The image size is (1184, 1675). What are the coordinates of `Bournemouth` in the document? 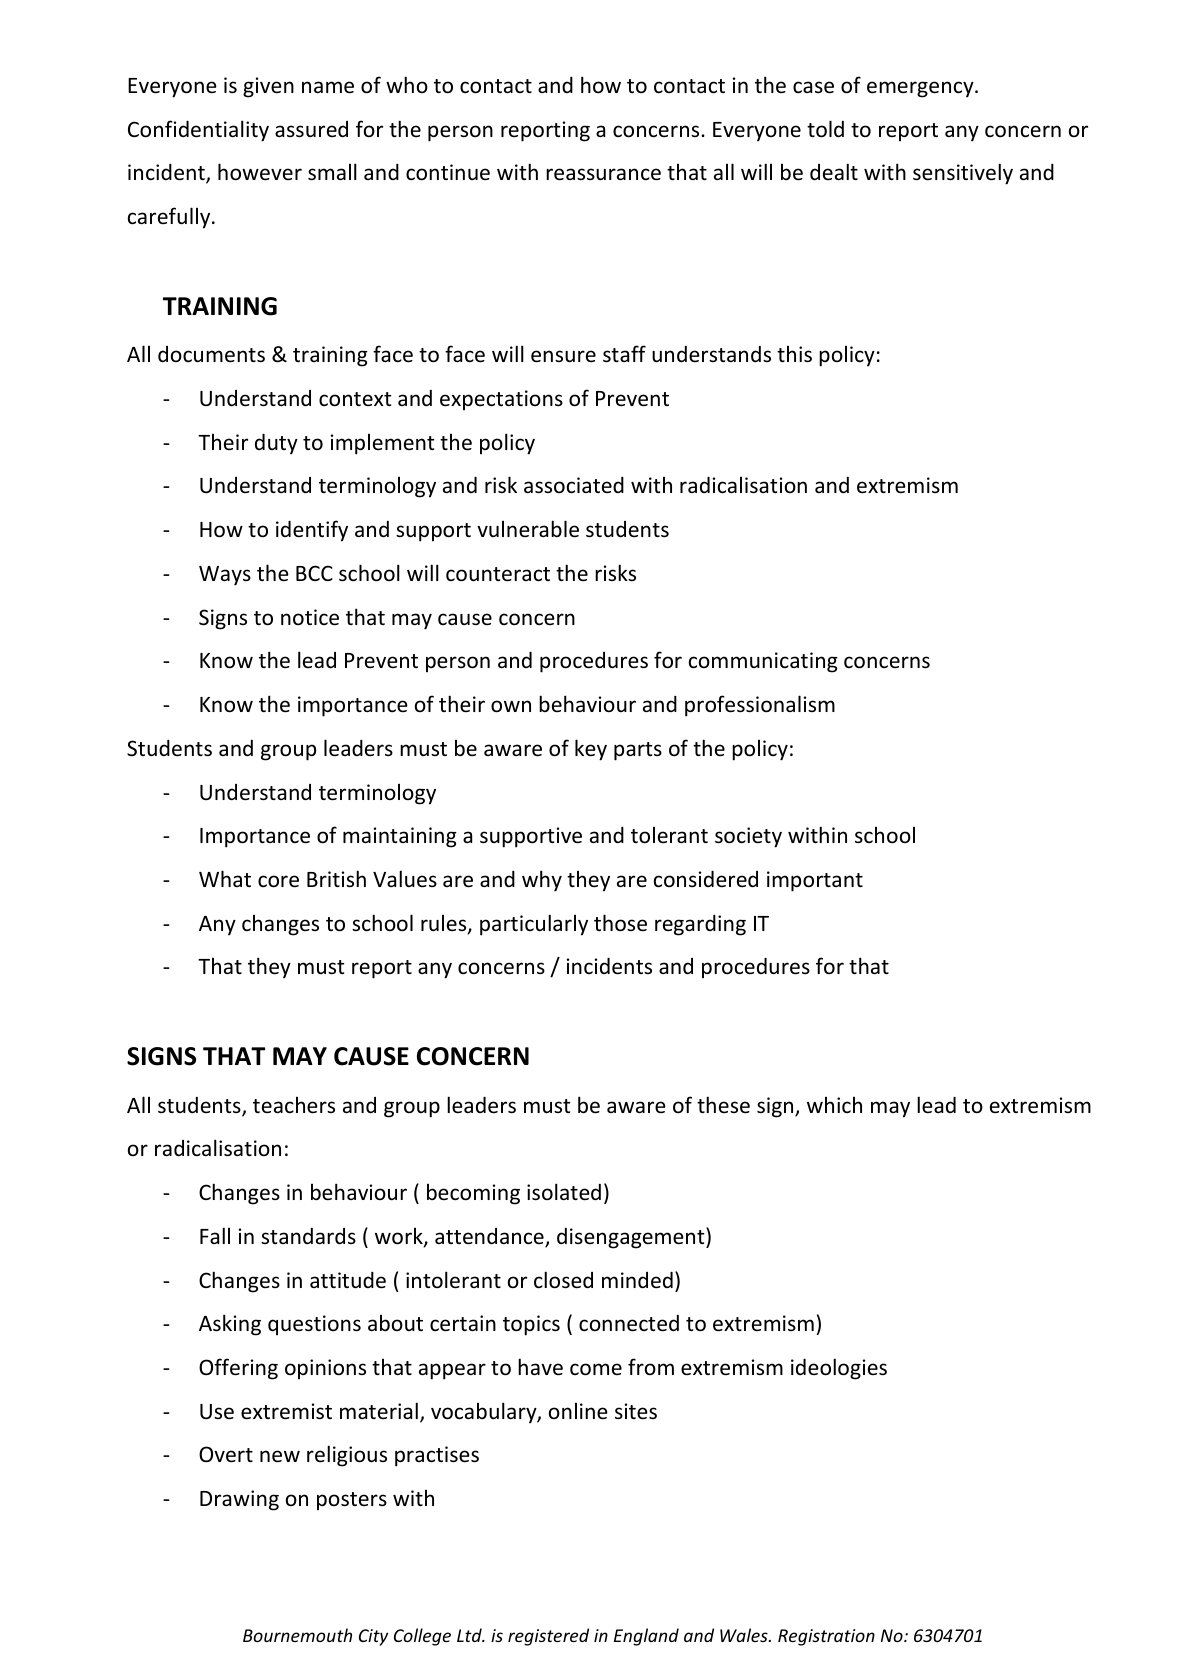 It's located at (297, 1635).
